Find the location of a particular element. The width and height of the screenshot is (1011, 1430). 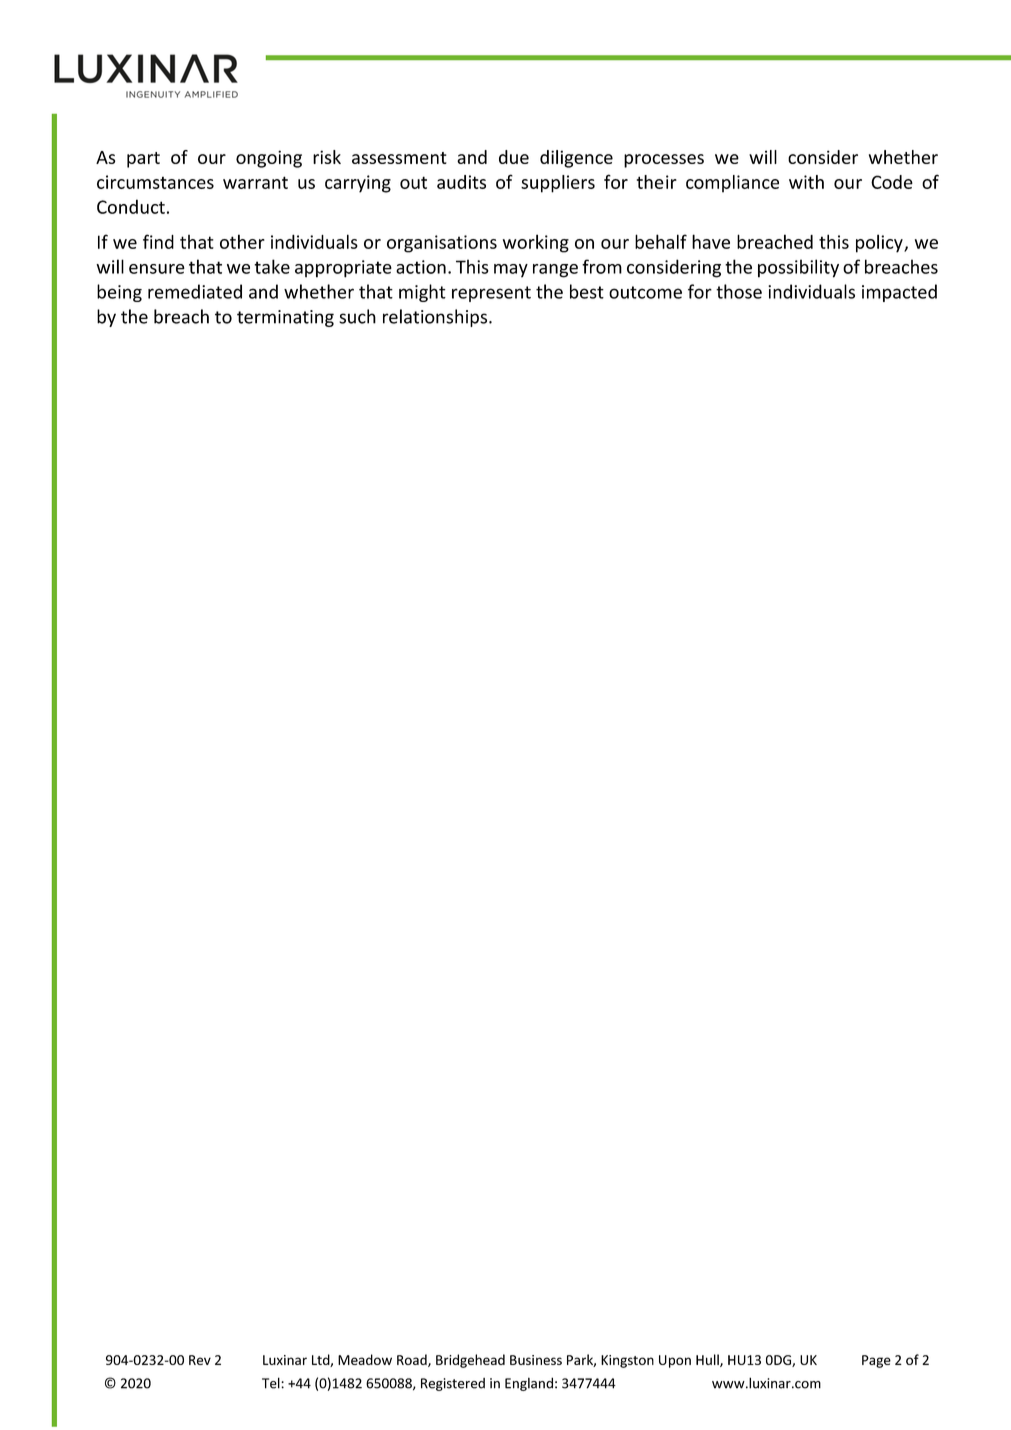

relationships is located at coordinates (436, 318).
